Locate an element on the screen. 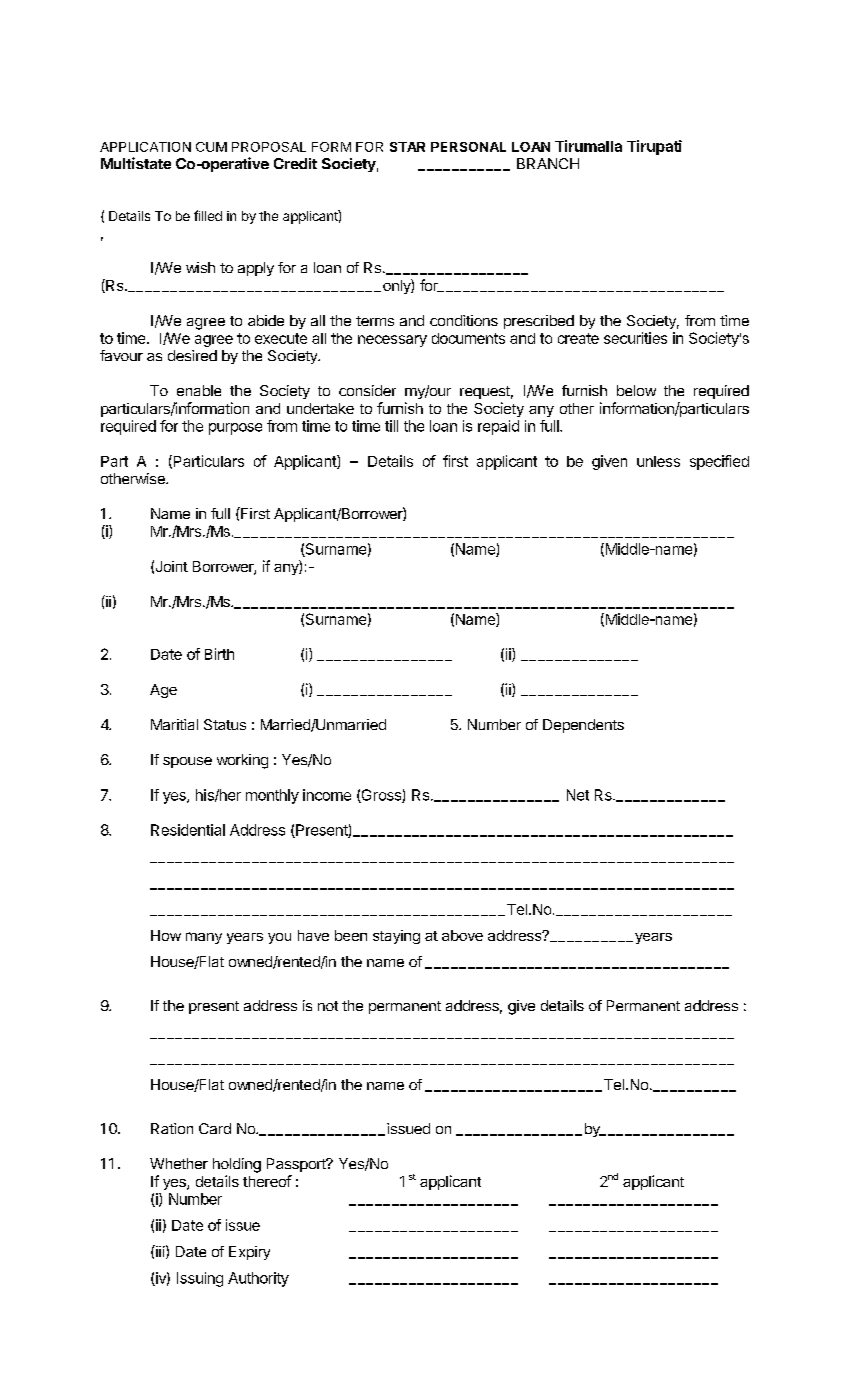  unless is located at coordinates (658, 461).
